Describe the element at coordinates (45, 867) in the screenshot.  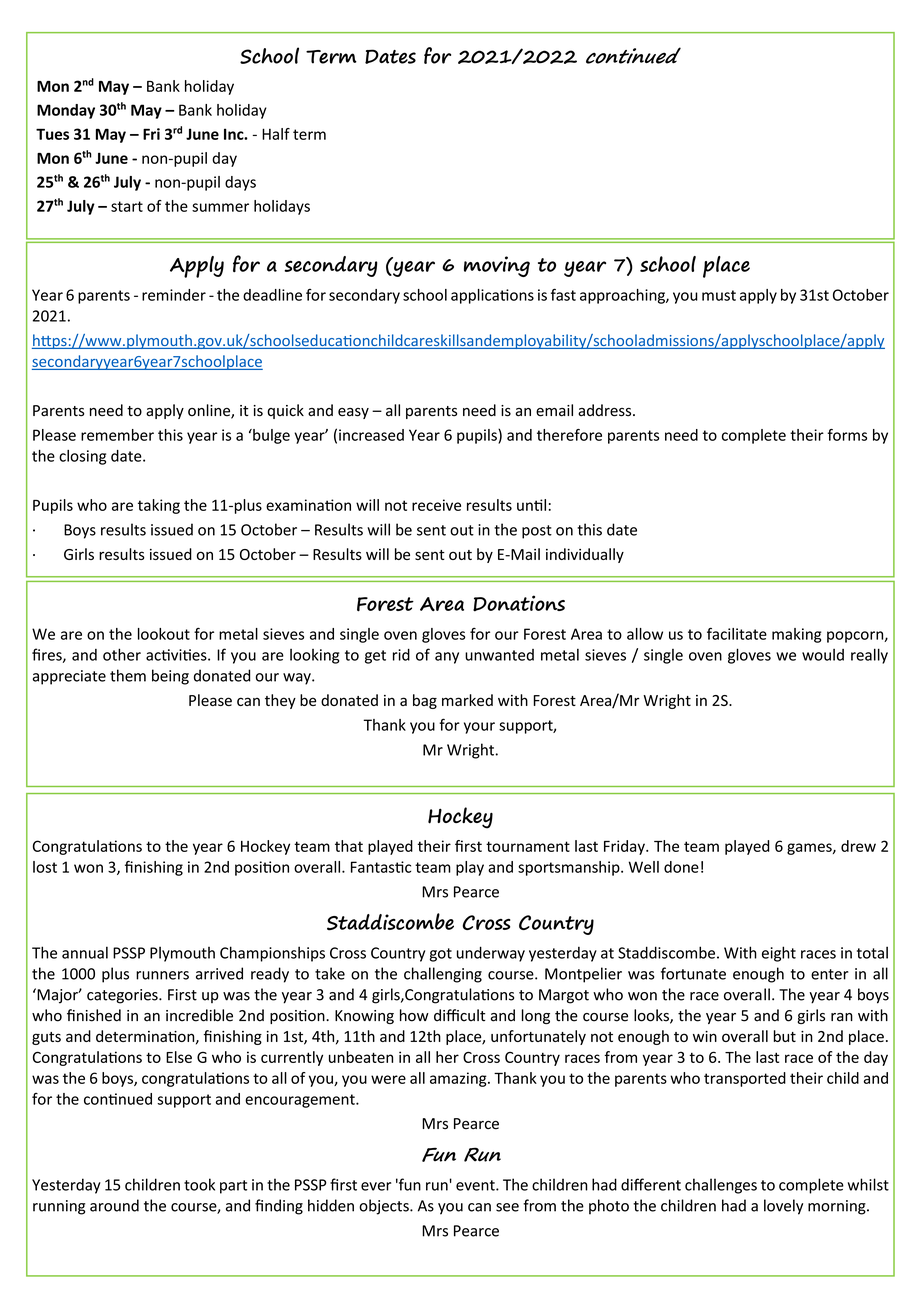
I see `lost` at that location.
